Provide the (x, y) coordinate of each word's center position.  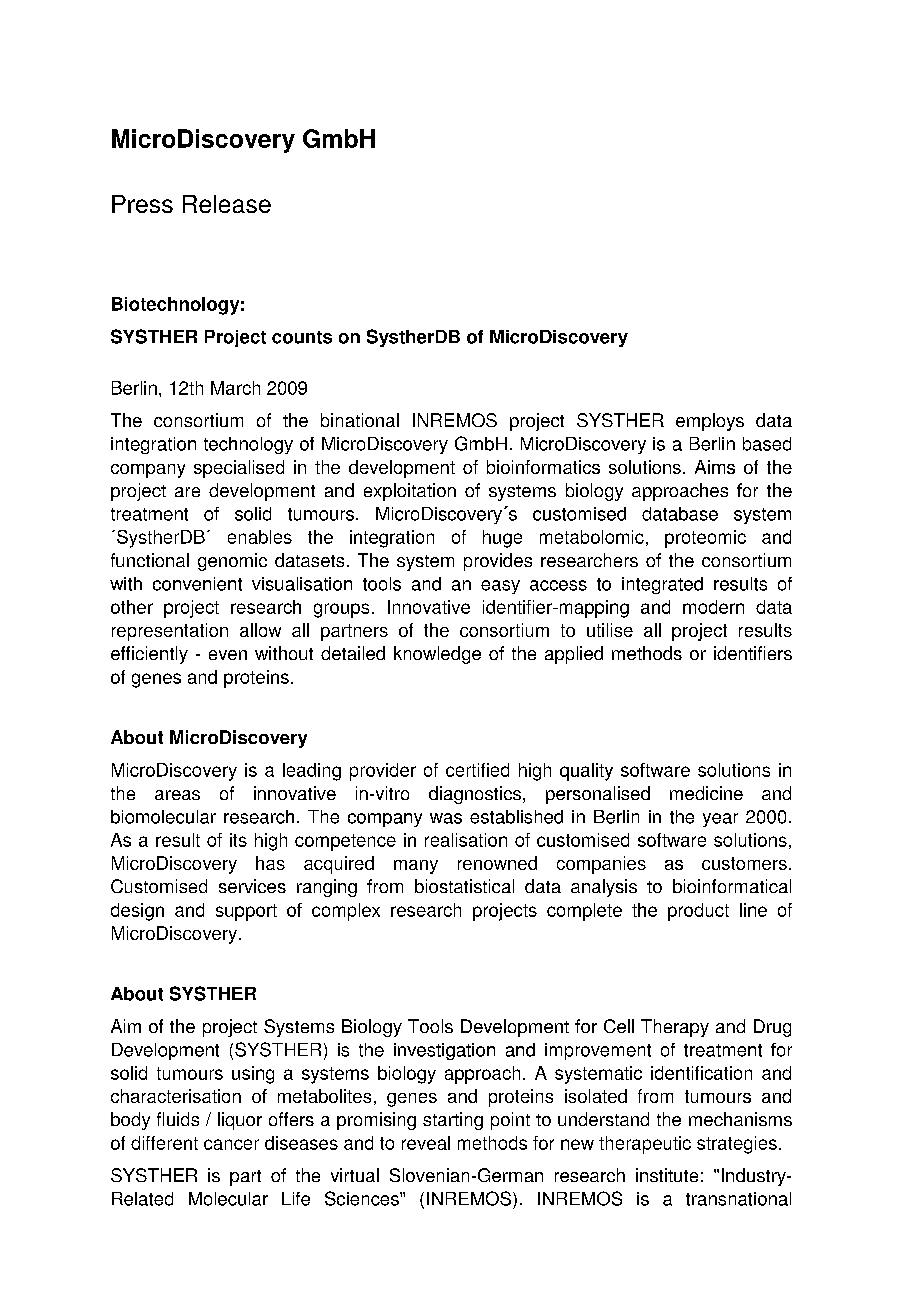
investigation (444, 1051)
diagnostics (475, 795)
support (246, 912)
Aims (715, 467)
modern (713, 607)
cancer (231, 1144)
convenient (197, 584)
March (235, 388)
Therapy (675, 1028)
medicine (706, 793)
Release (227, 204)
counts (302, 337)
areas (177, 795)
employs (710, 422)
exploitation (410, 492)
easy (500, 587)
